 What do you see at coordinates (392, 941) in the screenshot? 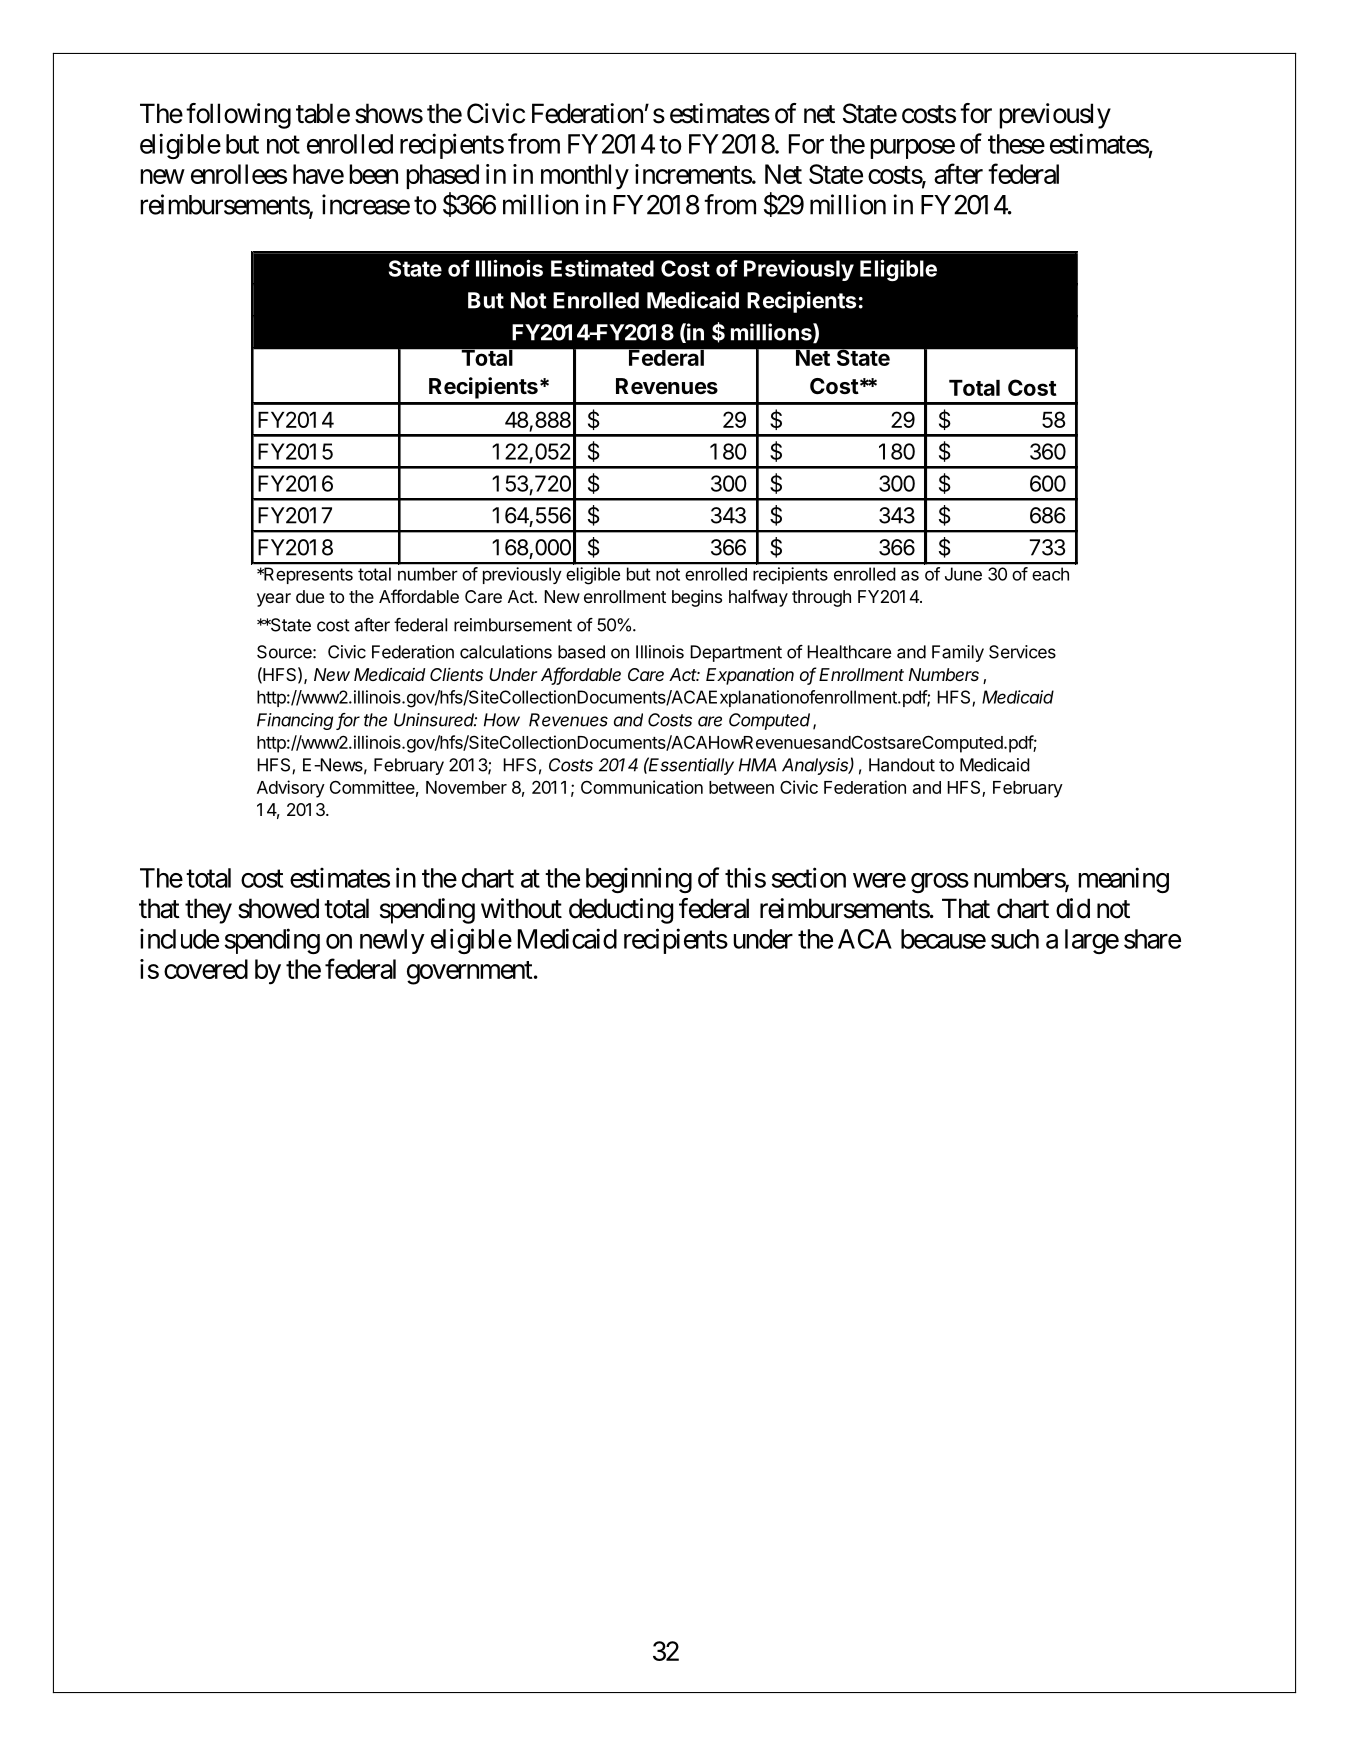
I see `newly` at bounding box center [392, 941].
